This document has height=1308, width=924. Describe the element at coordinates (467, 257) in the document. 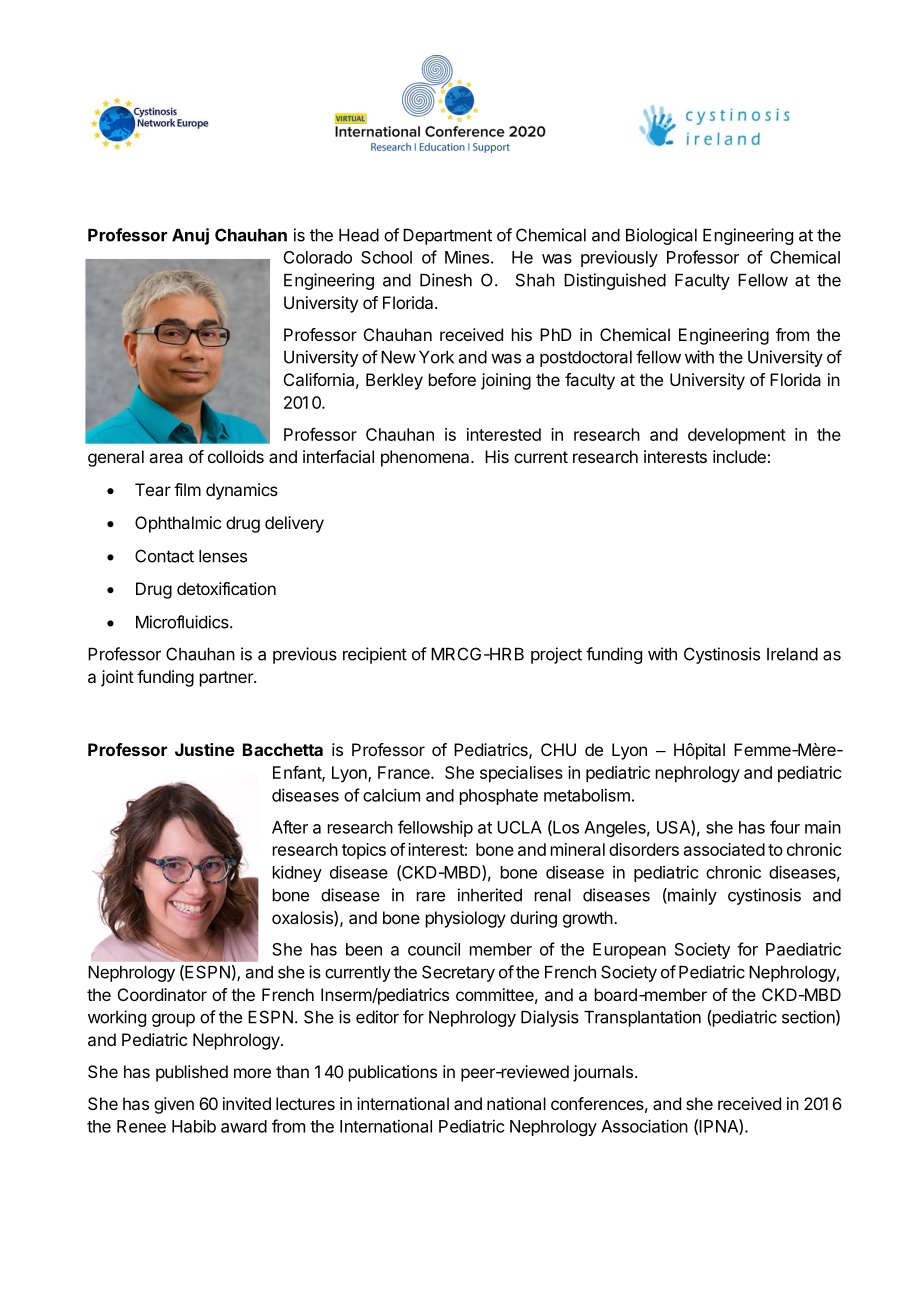

I see `Mines` at that location.
